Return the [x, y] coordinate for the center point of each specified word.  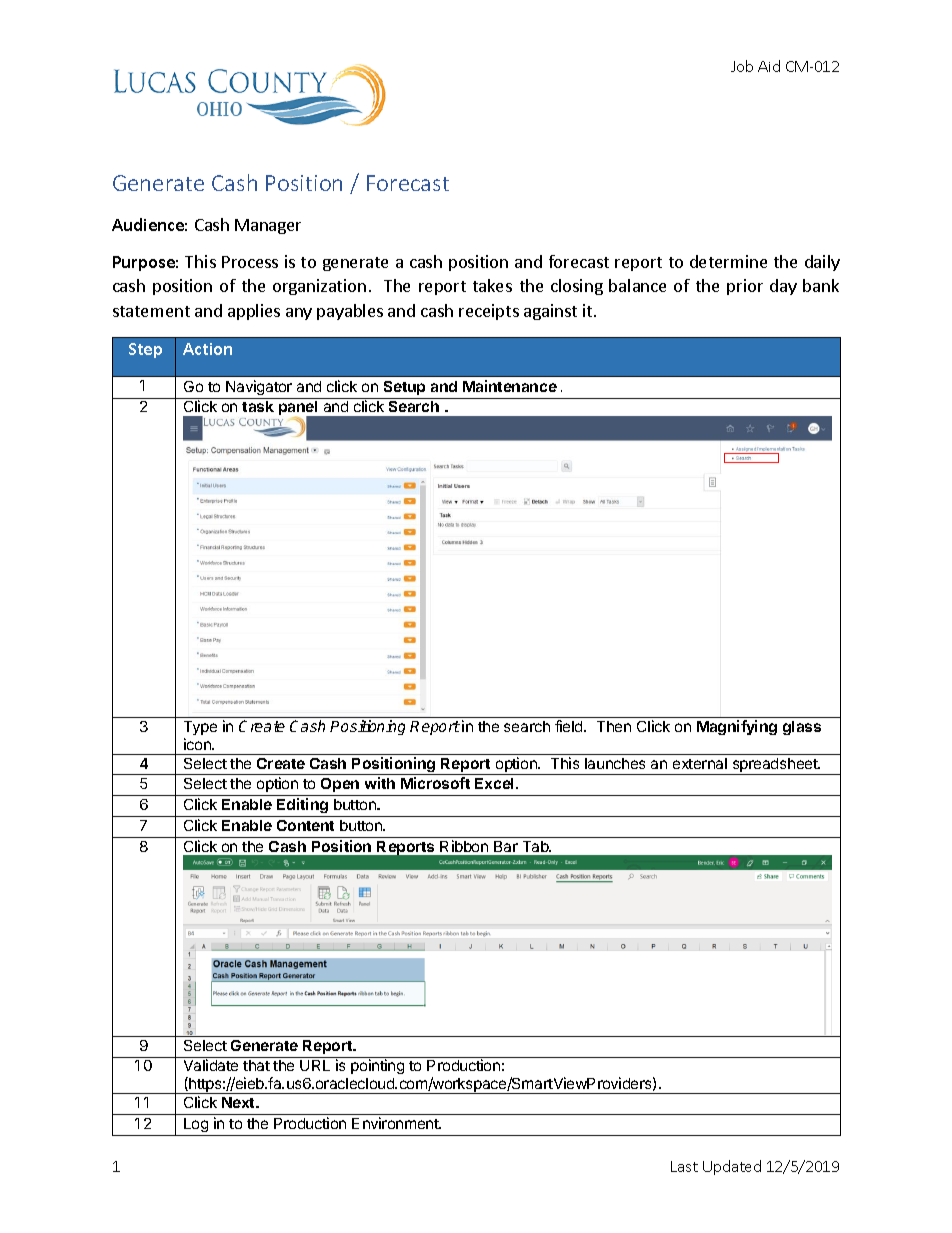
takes [492, 285]
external [700, 763]
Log [196, 1127]
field [570, 726]
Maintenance [510, 386]
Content [305, 825]
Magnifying [737, 727]
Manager [268, 226]
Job [742, 66]
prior [745, 287]
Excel [496, 783]
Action [207, 349]
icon [198, 744]
